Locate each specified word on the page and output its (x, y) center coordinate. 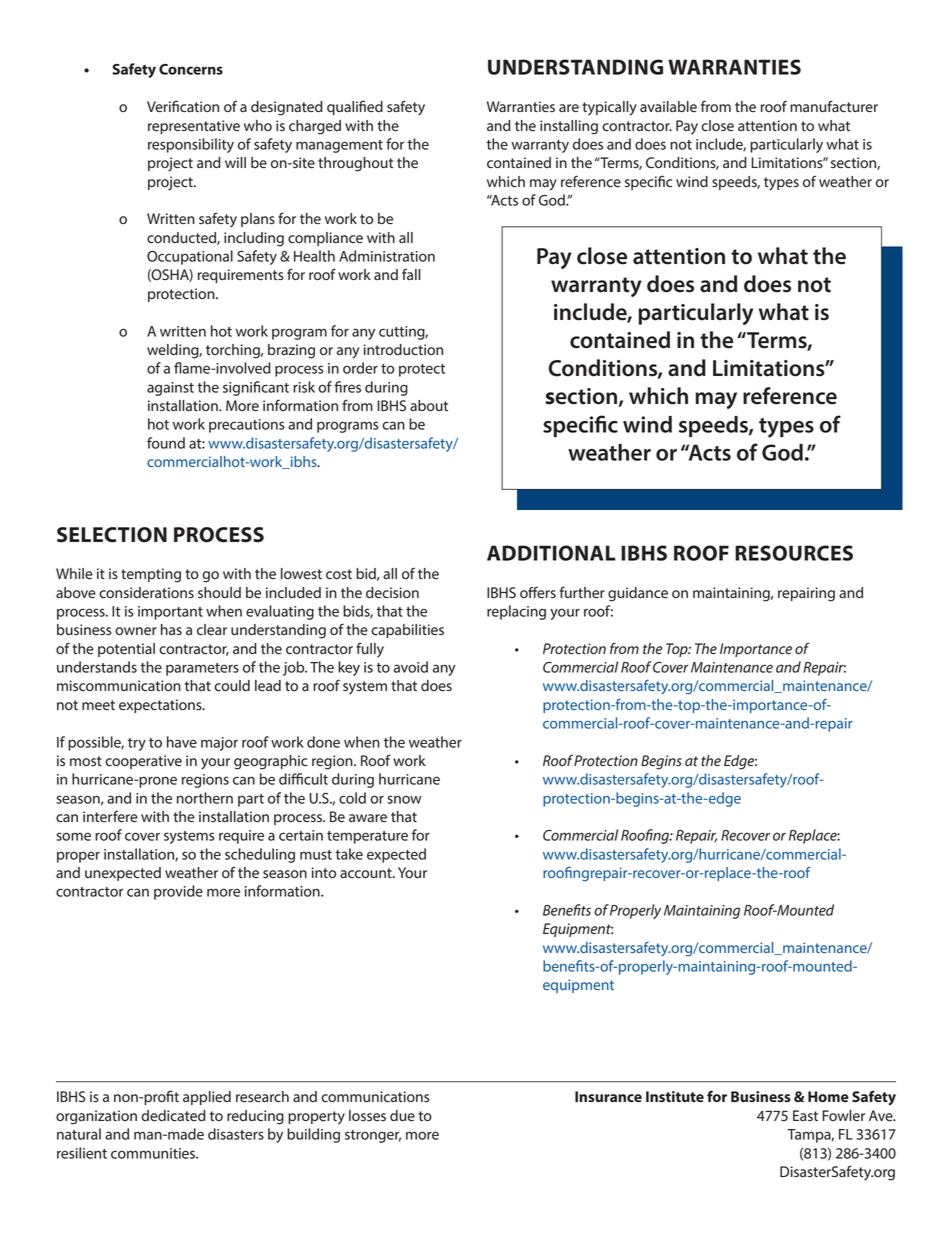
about (429, 406)
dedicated (173, 1116)
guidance (638, 594)
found (166, 443)
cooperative (143, 762)
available (668, 107)
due (402, 1116)
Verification (183, 106)
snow (404, 799)
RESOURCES (794, 553)
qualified (355, 107)
